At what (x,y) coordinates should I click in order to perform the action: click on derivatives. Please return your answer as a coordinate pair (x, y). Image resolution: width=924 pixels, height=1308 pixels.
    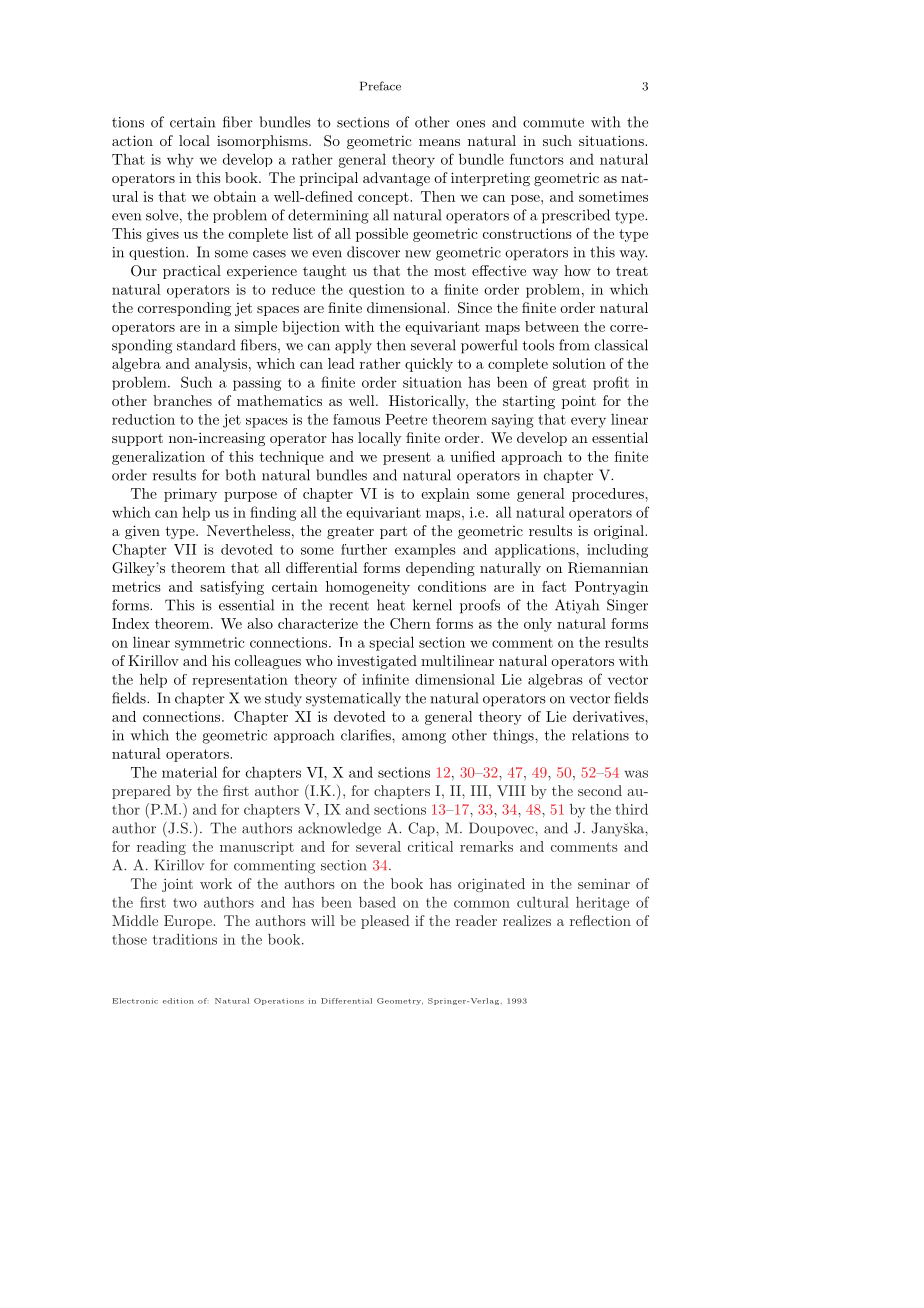
    Looking at the image, I should click on (609, 716).
